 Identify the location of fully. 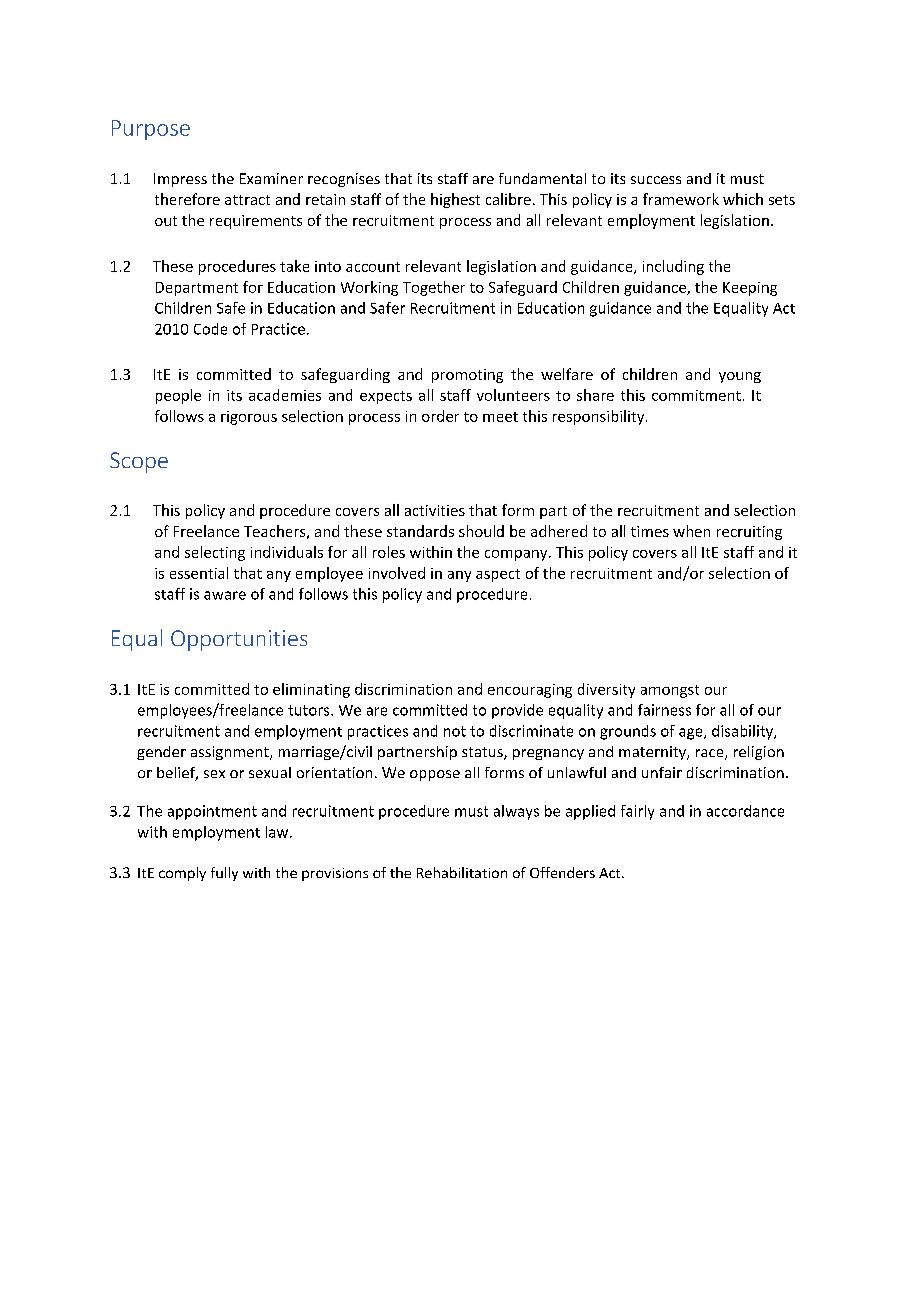
(224, 874).
